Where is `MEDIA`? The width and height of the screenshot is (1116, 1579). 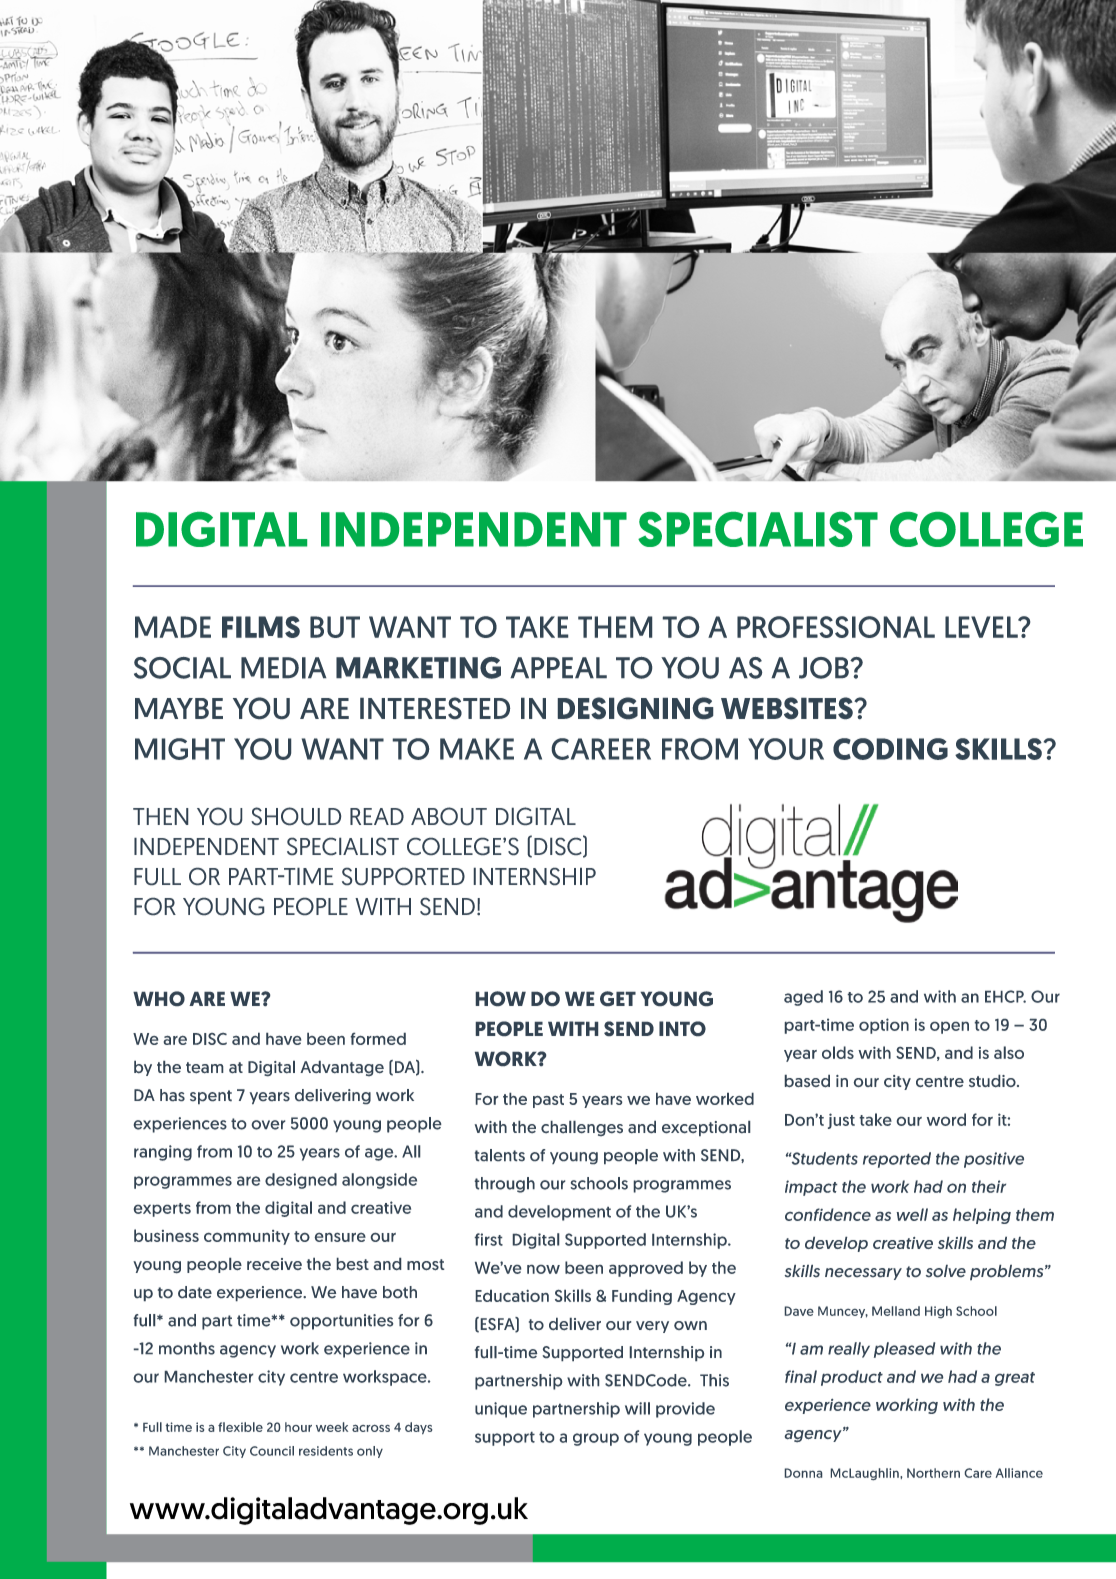
MEDIA is located at coordinates (283, 668).
